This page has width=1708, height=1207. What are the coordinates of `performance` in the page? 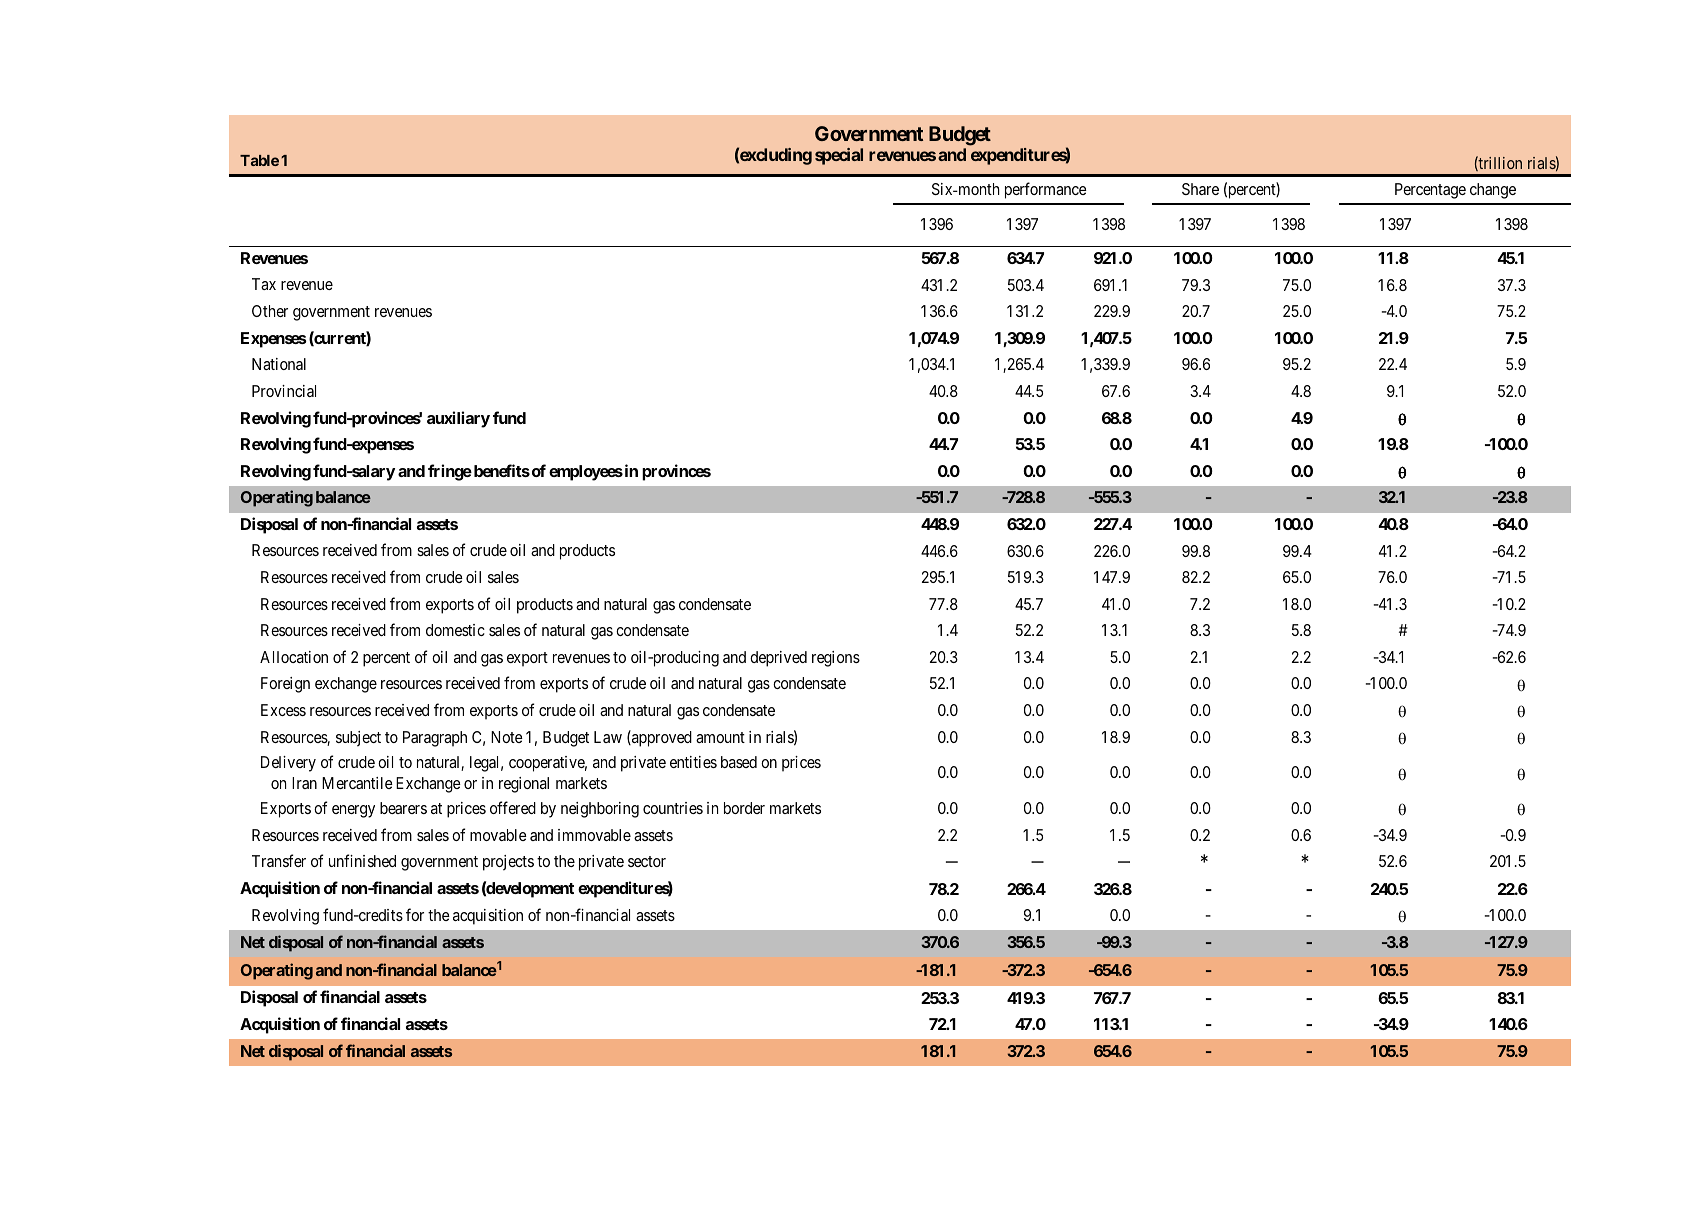 It's located at (1046, 190).
